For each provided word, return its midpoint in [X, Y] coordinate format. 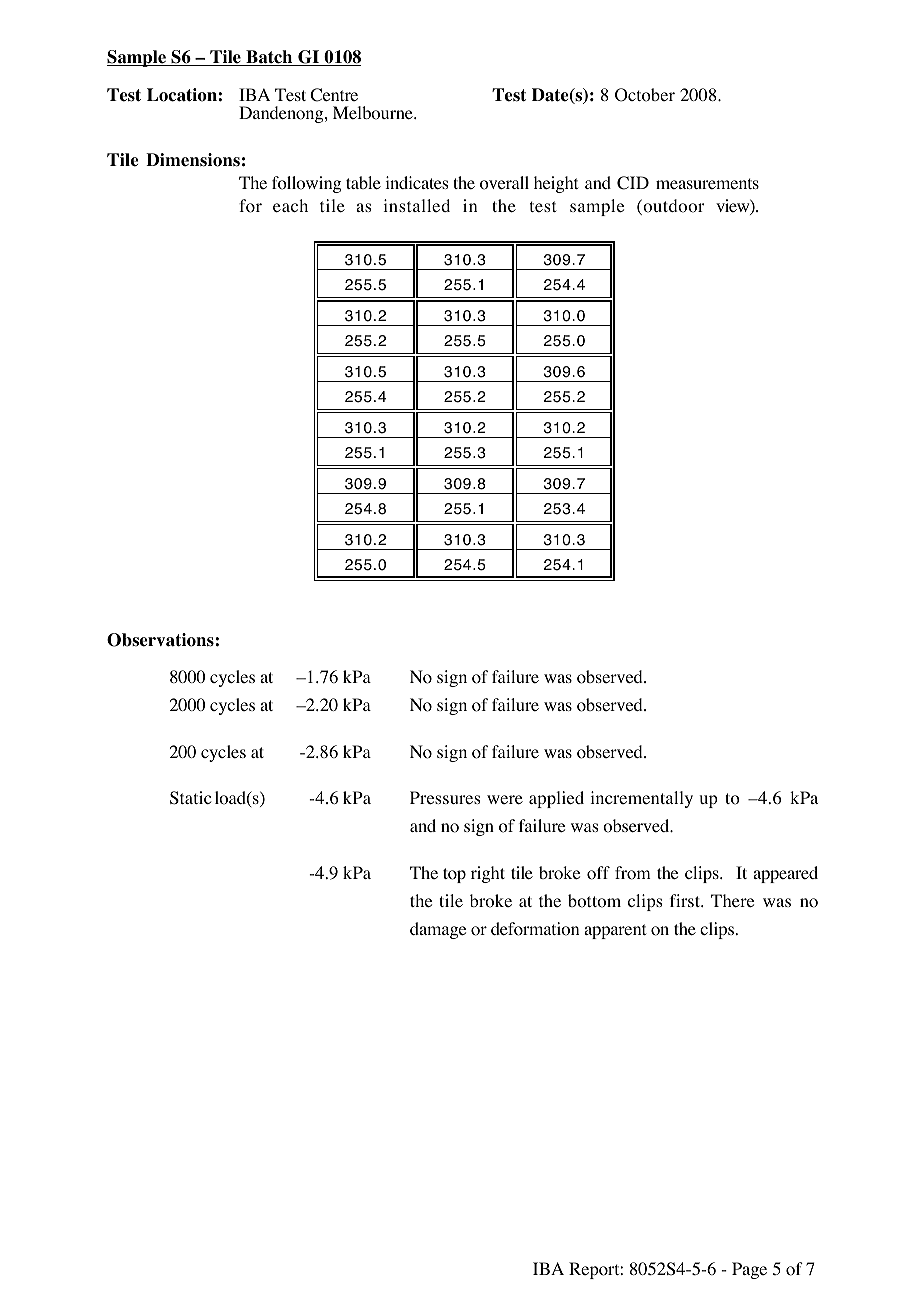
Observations [161, 640]
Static [190, 798]
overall [504, 183]
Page [749, 1270]
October [645, 95]
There [732, 900]
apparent [615, 931]
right [488, 874]
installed [416, 205]
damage [438, 930]
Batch [269, 58]
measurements [707, 183]
